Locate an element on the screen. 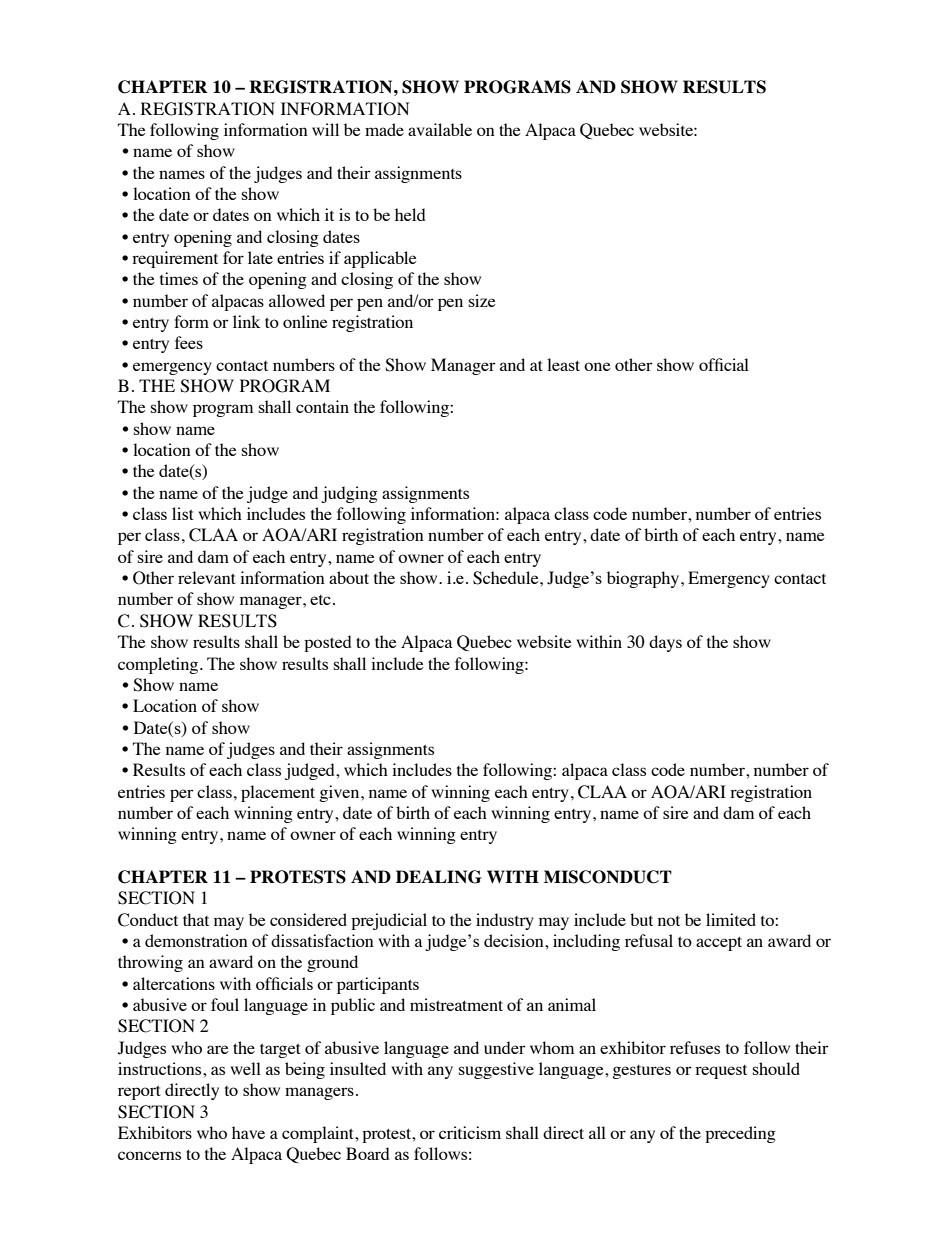 This screenshot has width=952, height=1233. biography is located at coordinates (644, 579).
